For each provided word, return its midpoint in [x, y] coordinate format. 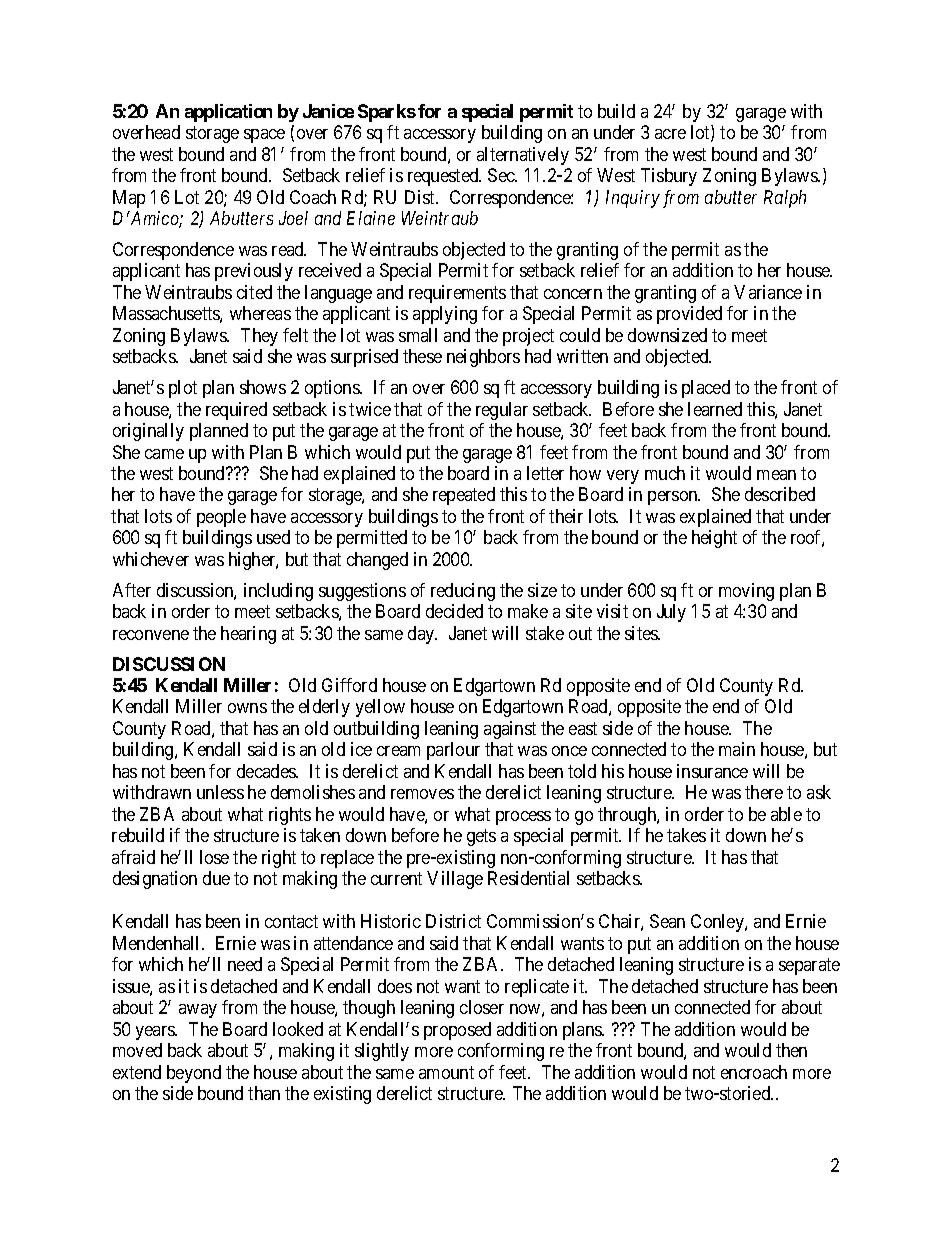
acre [670, 134]
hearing [248, 635]
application [228, 113]
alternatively [523, 156]
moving [746, 592]
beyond [194, 1074]
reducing [463, 592]
